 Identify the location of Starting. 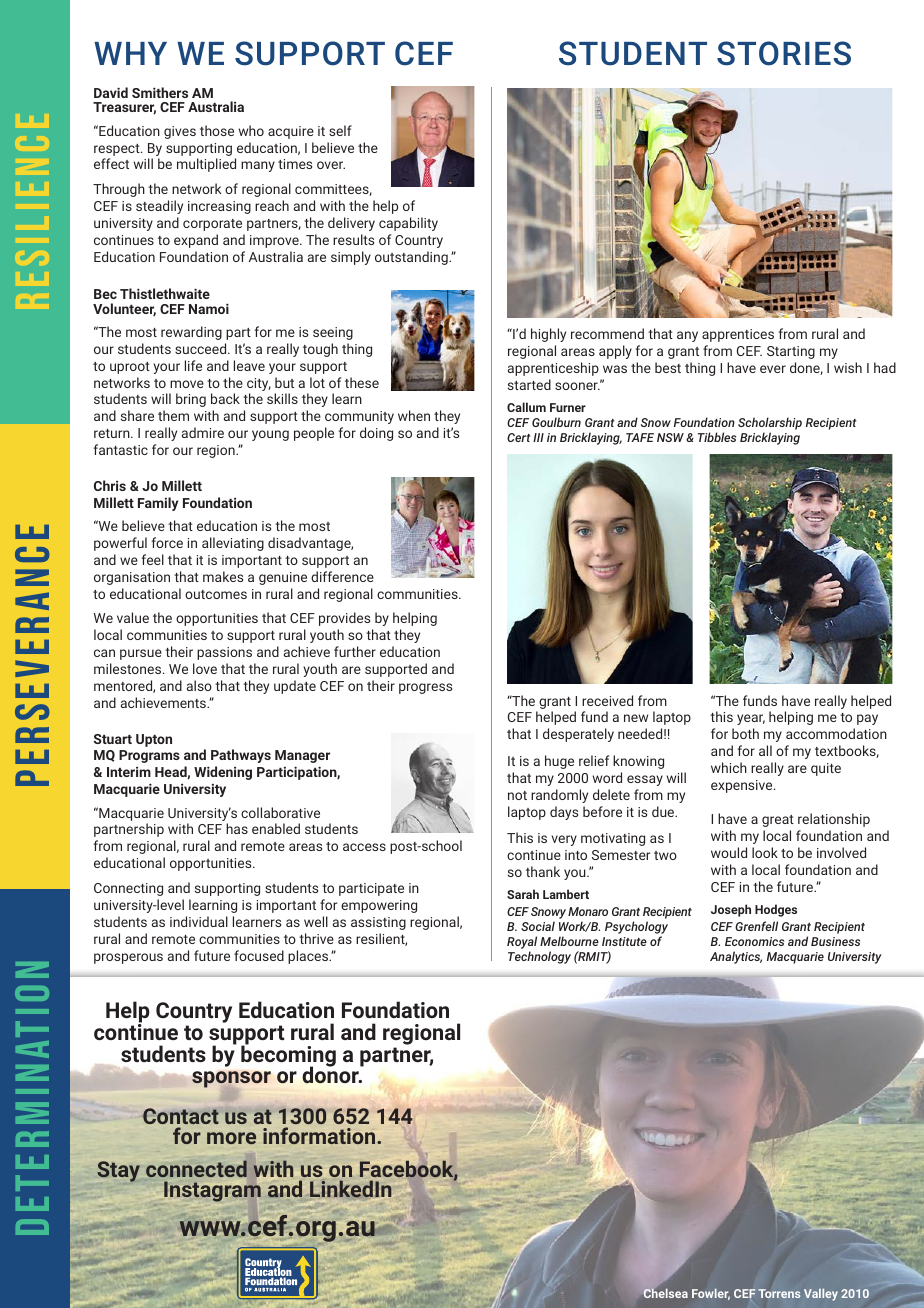
(791, 352).
